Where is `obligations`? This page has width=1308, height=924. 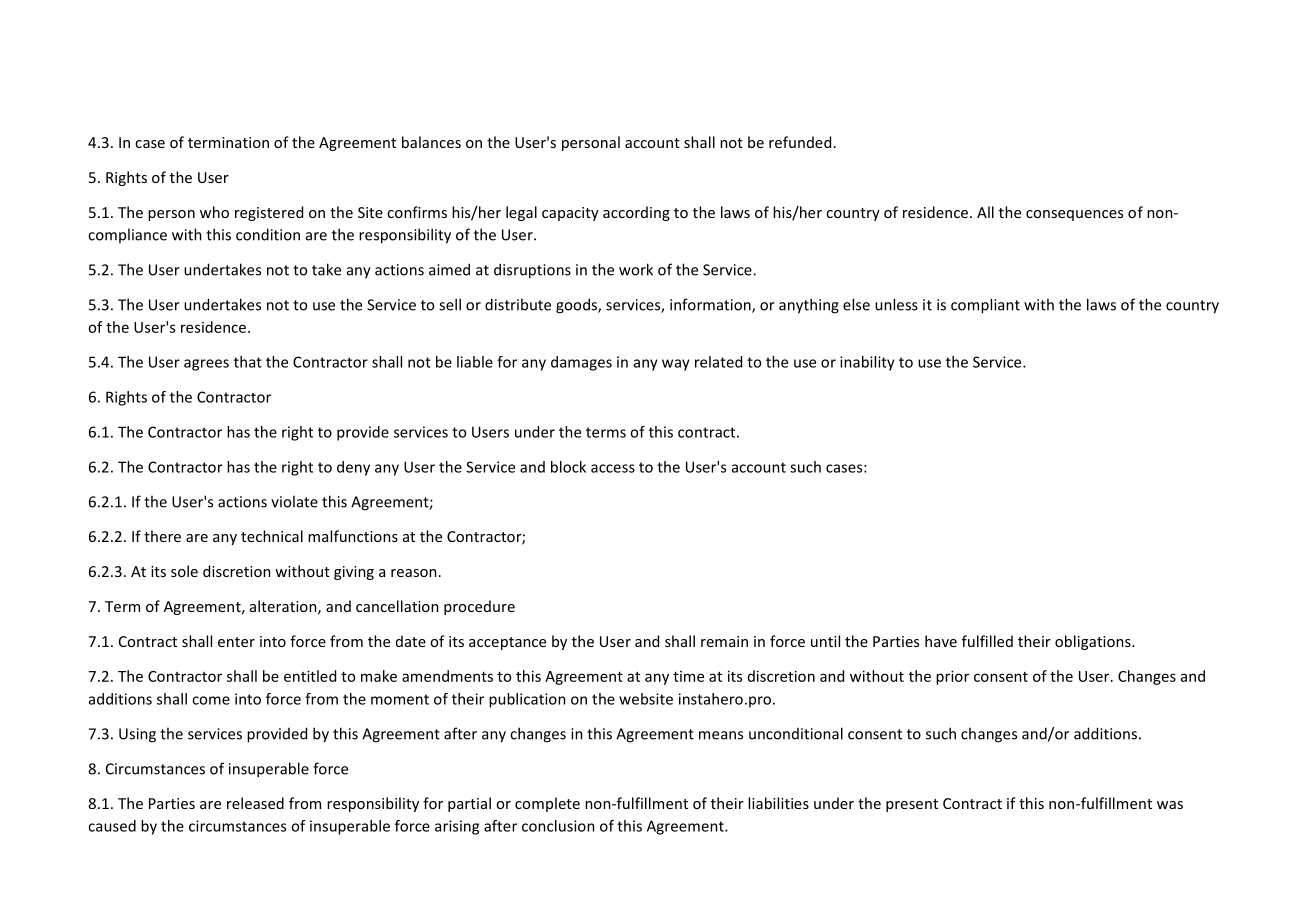
obligations is located at coordinates (1094, 642).
